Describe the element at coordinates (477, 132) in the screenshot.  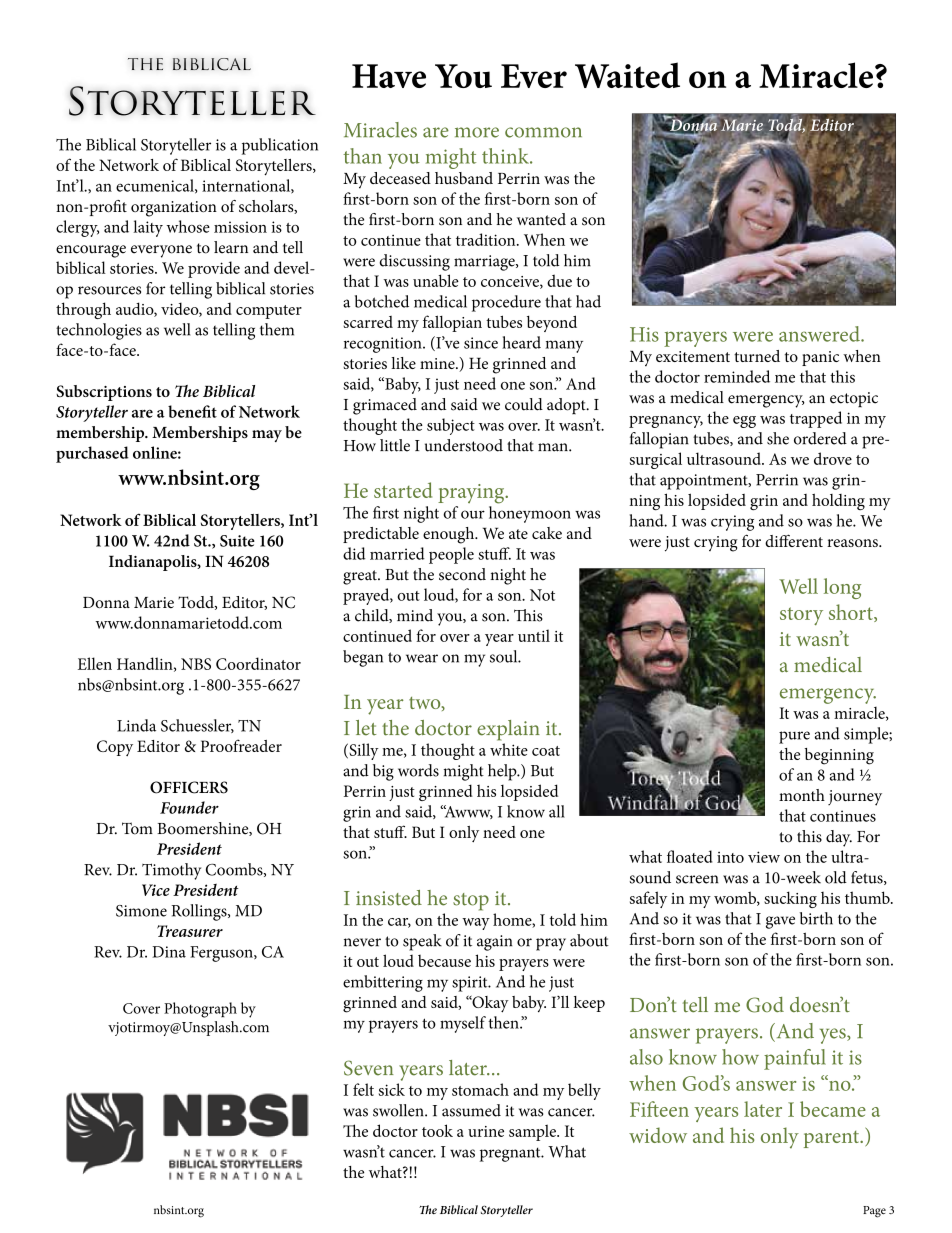
I see `more` at that location.
